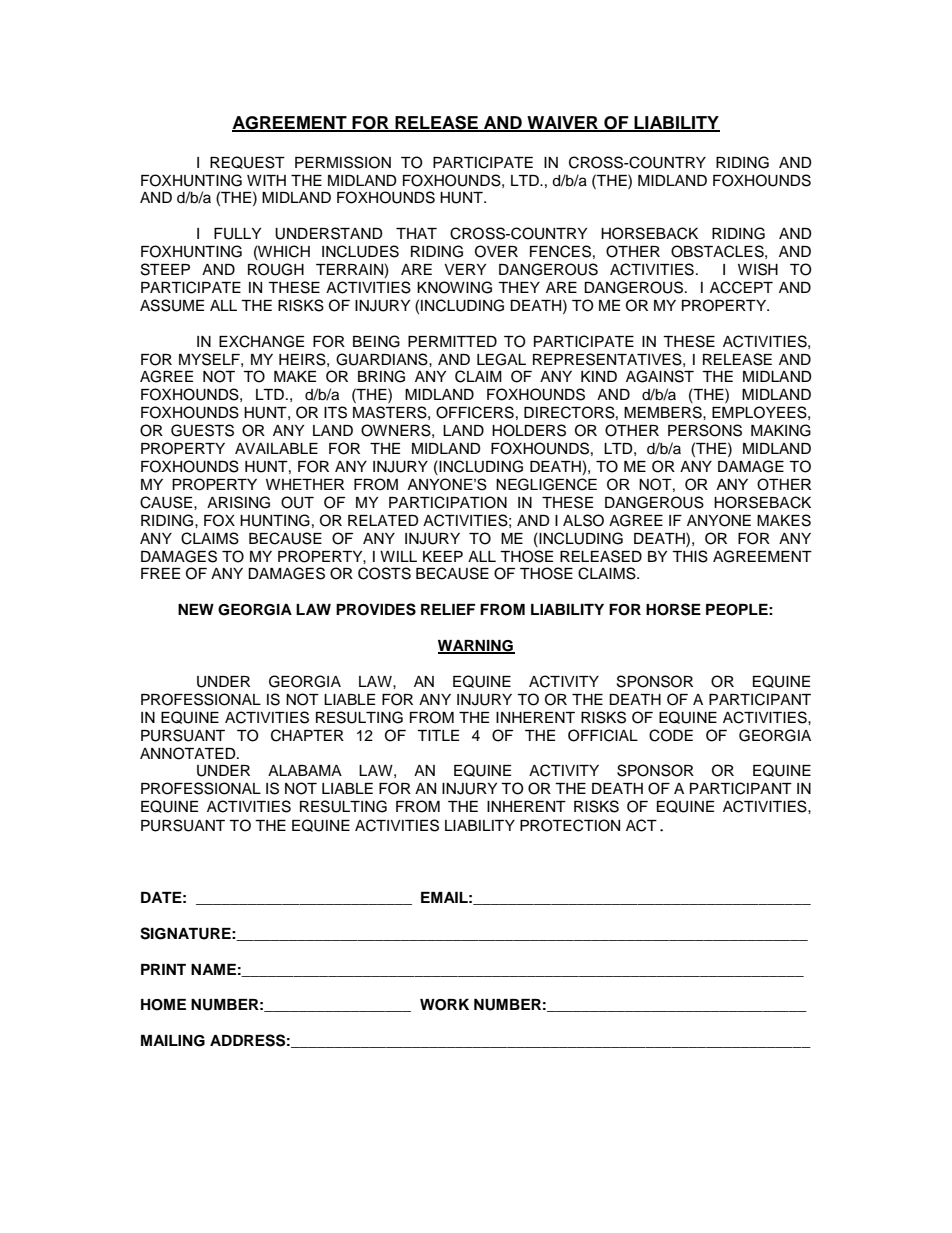 This screenshot has width=952, height=1233. I want to click on GUESTS, so click(202, 430).
